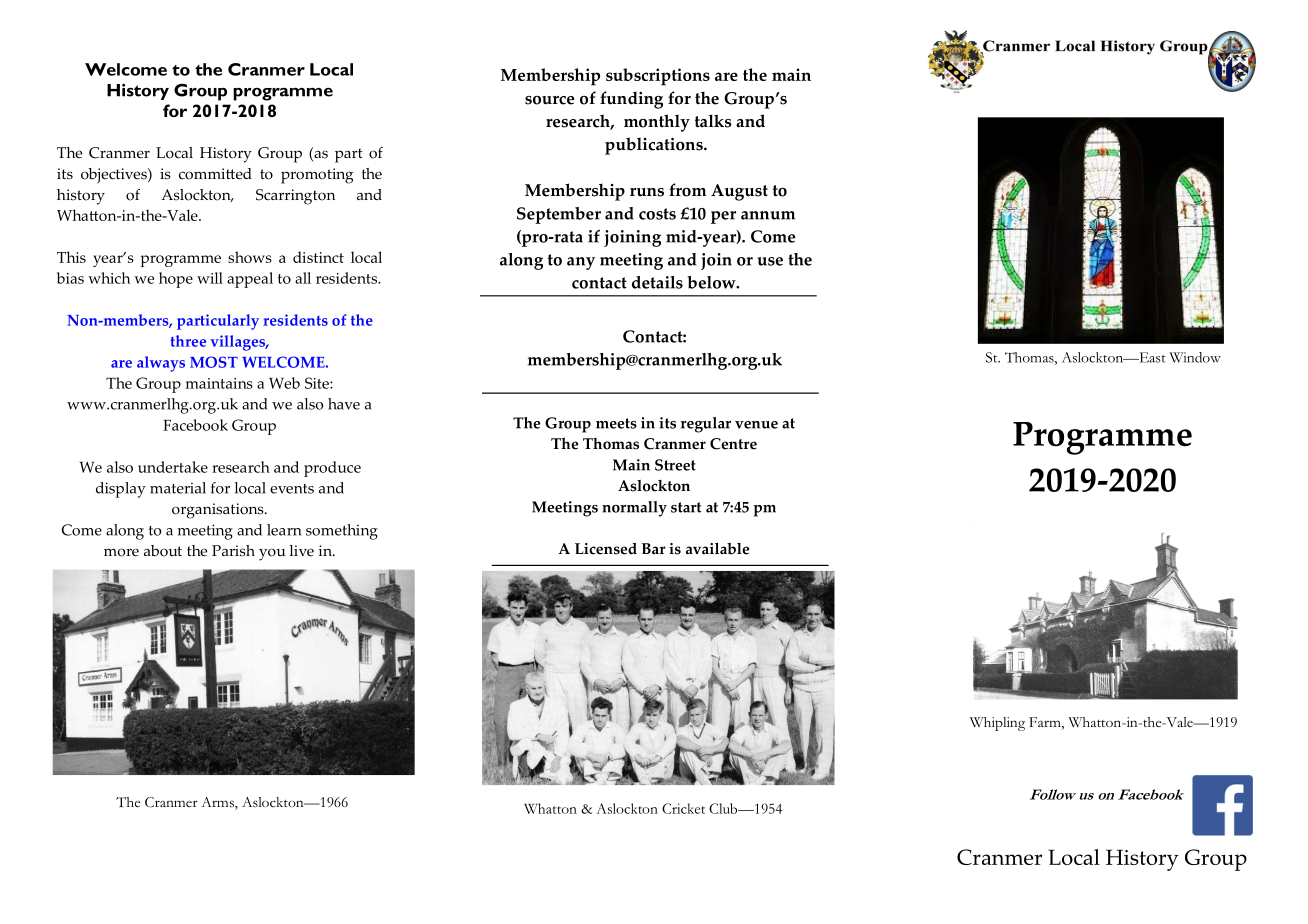 The width and height of the screenshot is (1308, 924). What do you see at coordinates (1195, 357) in the screenshot?
I see `Window` at bounding box center [1195, 357].
